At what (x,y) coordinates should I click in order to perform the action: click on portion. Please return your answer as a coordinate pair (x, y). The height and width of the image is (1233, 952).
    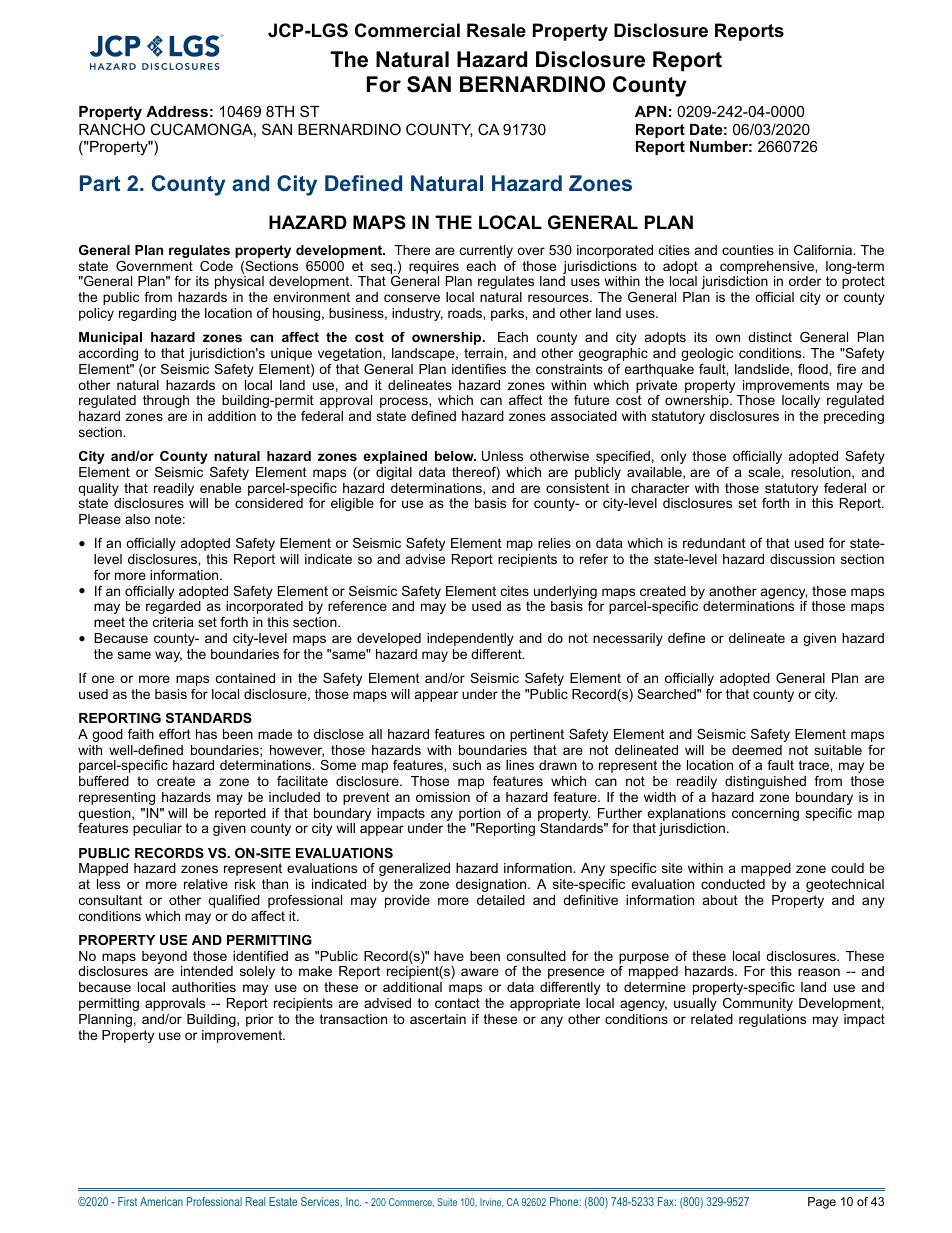
    Looking at the image, I should click on (480, 814).
